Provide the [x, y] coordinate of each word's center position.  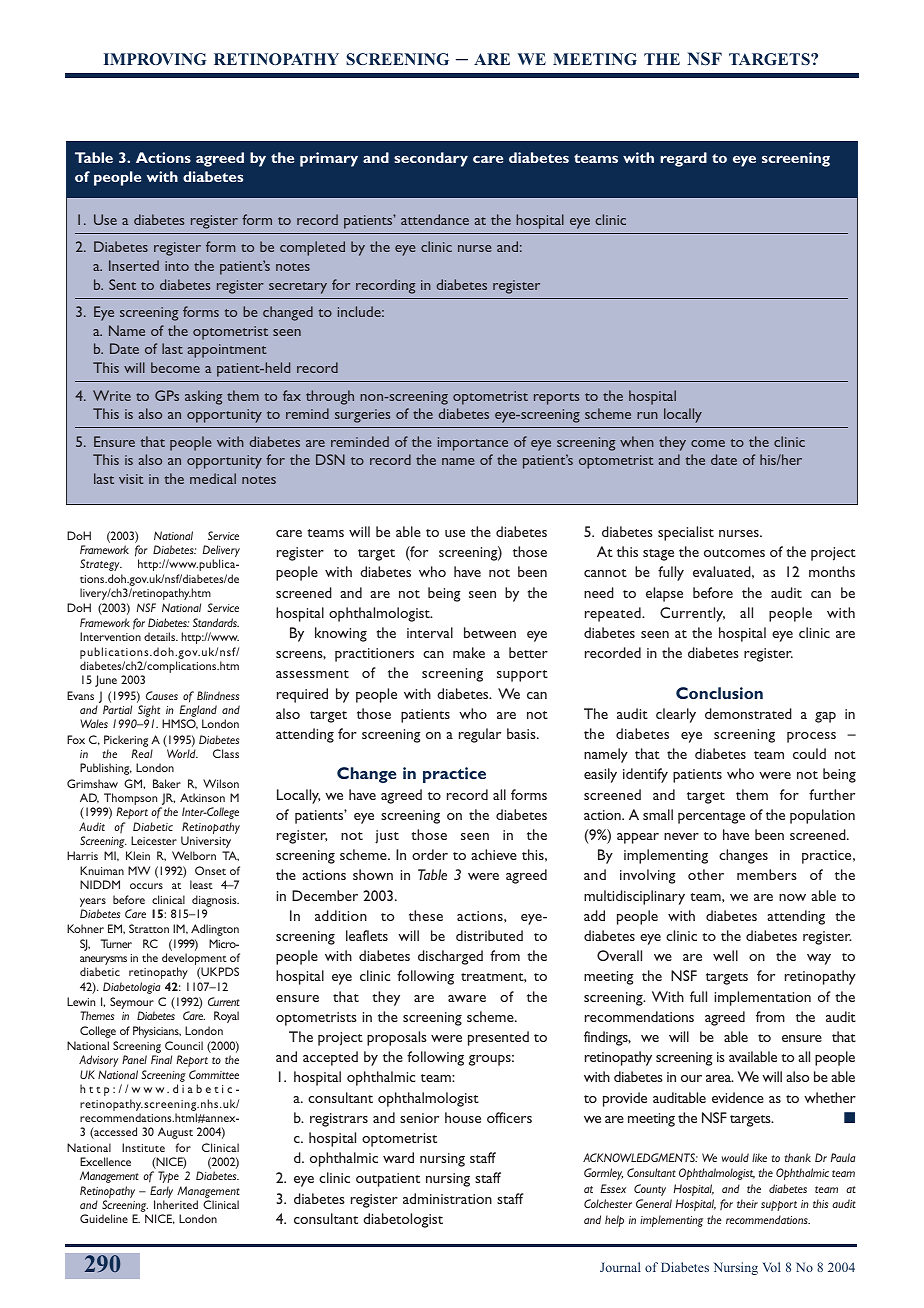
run [647, 415]
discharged [450, 957]
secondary [431, 159]
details [161, 636]
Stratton [149, 928]
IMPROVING [155, 59]
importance [473, 444]
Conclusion [719, 693]
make [469, 652]
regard [683, 159]
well [725, 955]
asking [203, 397]
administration [447, 1198]
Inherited [176, 1204]
